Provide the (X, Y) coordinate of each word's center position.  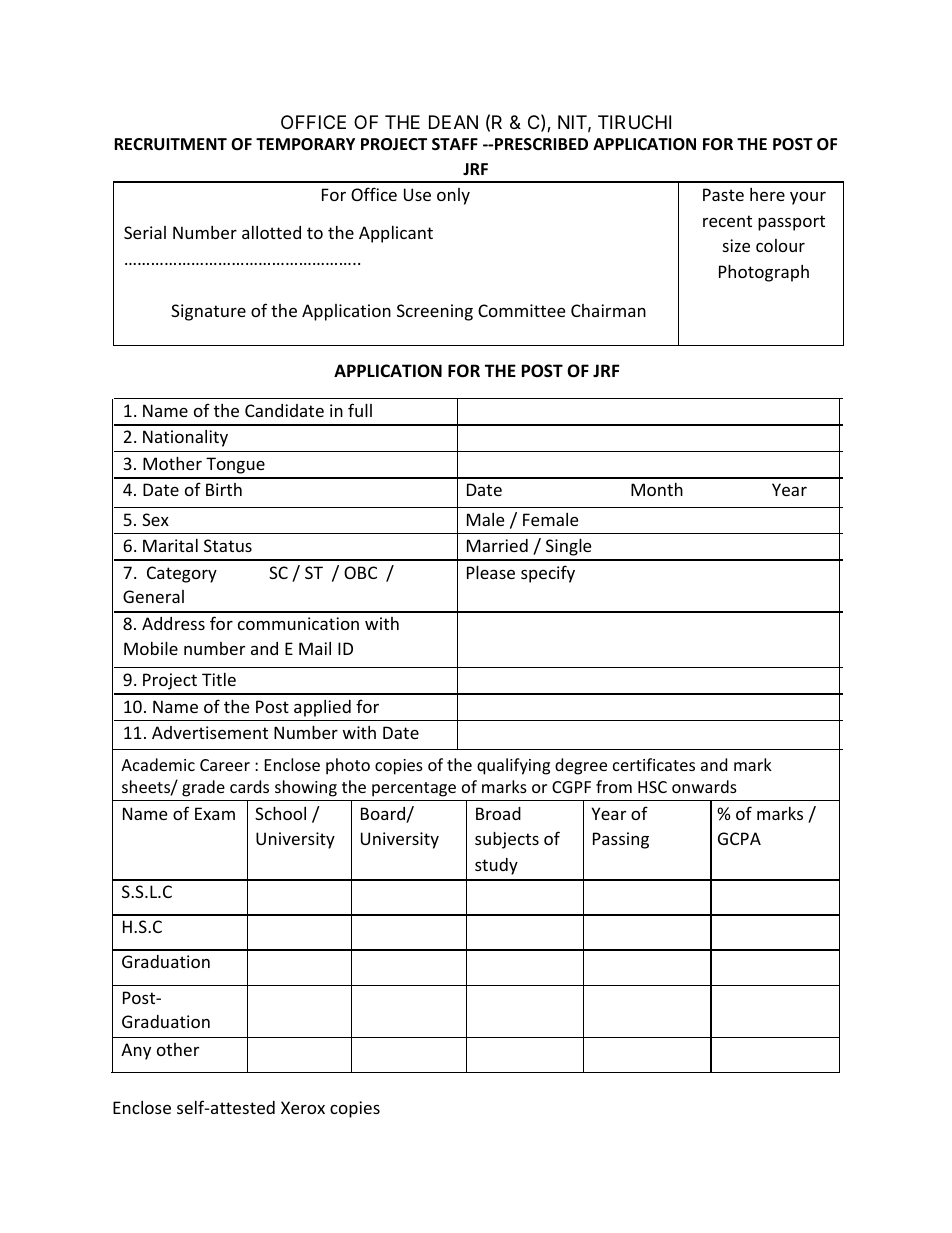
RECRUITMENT (170, 144)
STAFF (455, 144)
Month (657, 489)
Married (497, 545)
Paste (723, 194)
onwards (704, 786)
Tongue (235, 465)
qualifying (513, 766)
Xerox (303, 1107)
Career (225, 765)
